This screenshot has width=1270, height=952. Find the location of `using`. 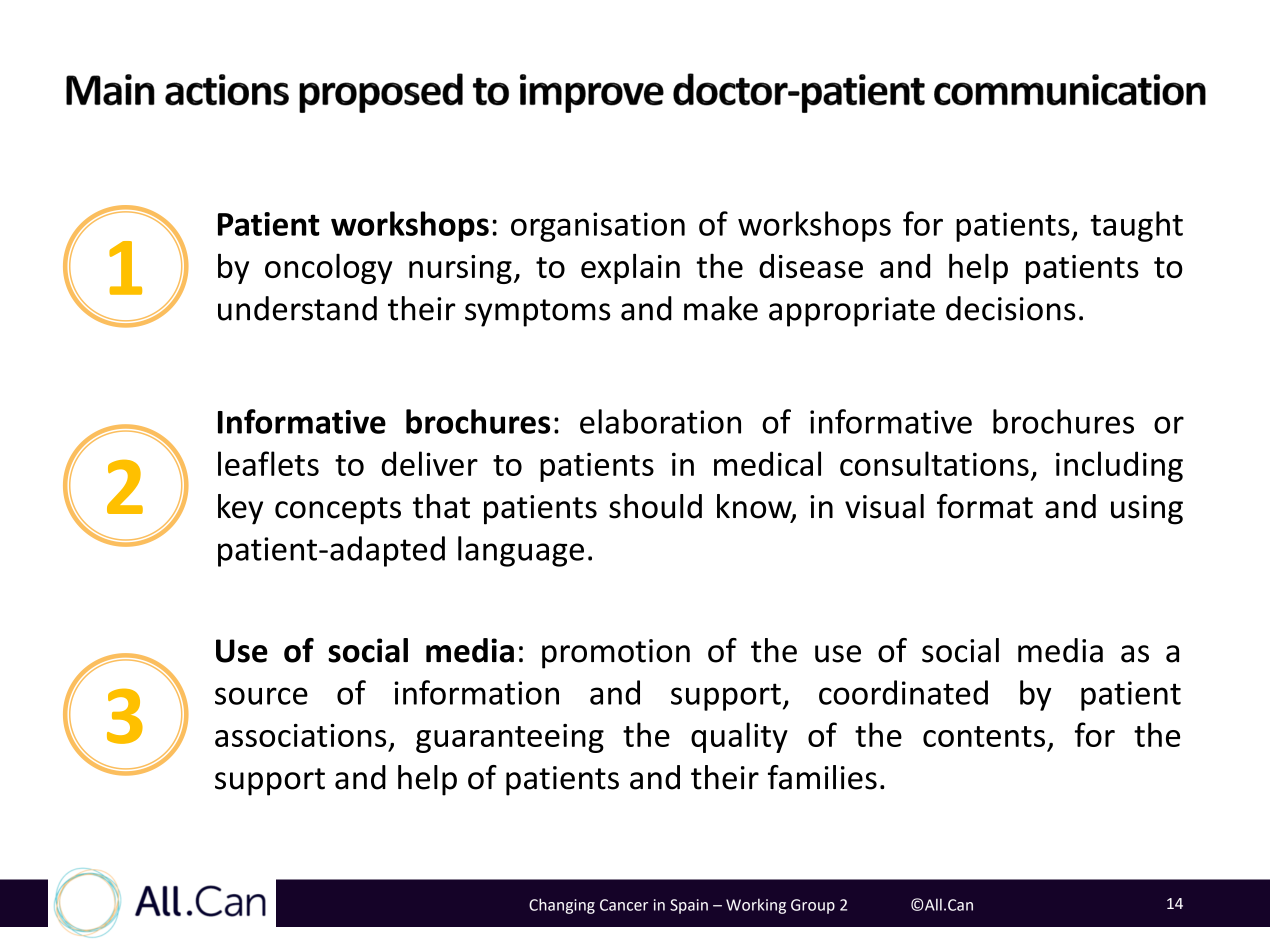

using is located at coordinates (1147, 510).
